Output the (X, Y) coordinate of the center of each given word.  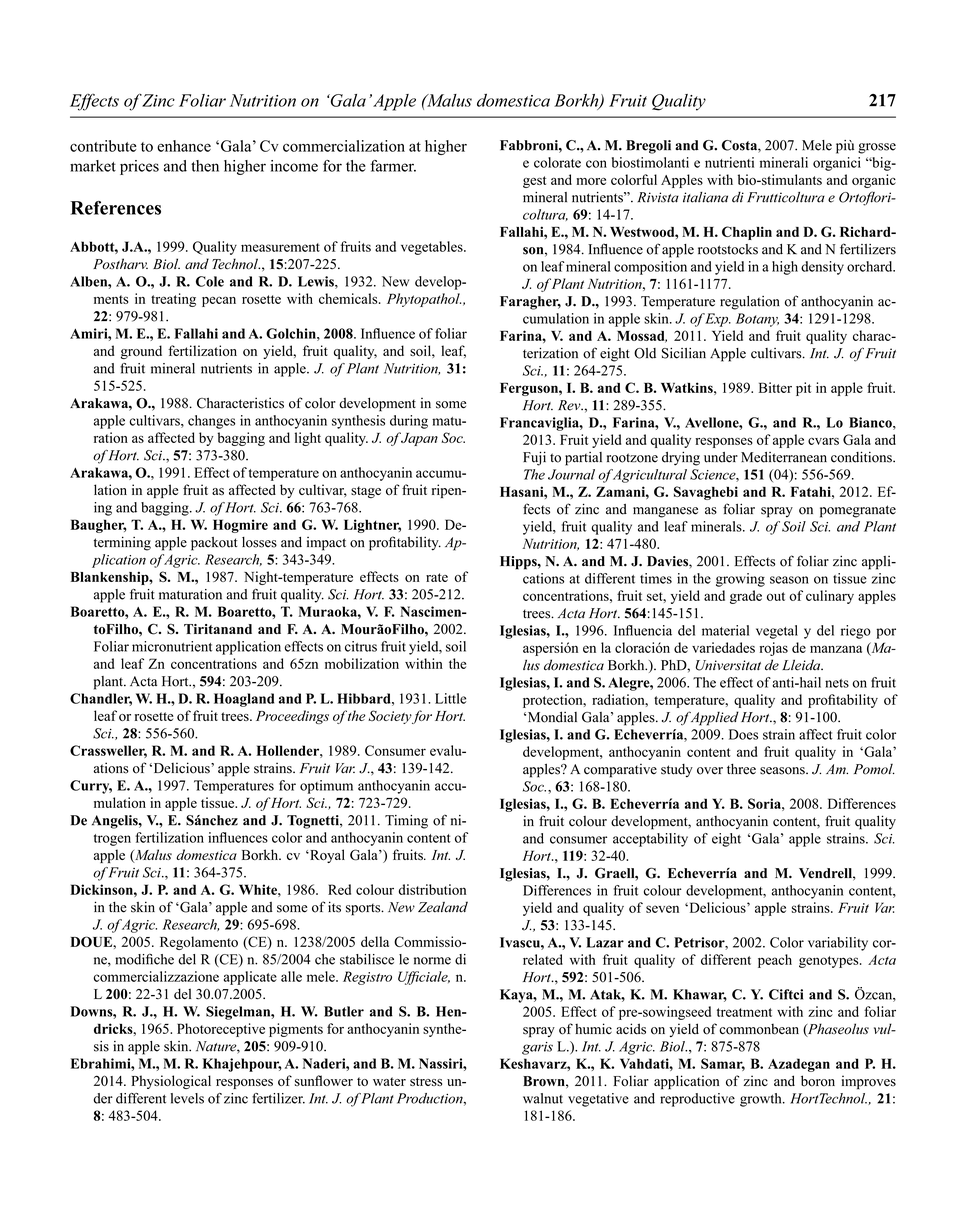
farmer (393, 166)
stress (426, 1081)
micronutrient (172, 646)
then (205, 166)
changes (211, 422)
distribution (432, 889)
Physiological (171, 1082)
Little (450, 698)
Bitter (775, 387)
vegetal (777, 632)
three (741, 769)
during (409, 422)
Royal (326, 856)
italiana (705, 197)
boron (818, 1081)
